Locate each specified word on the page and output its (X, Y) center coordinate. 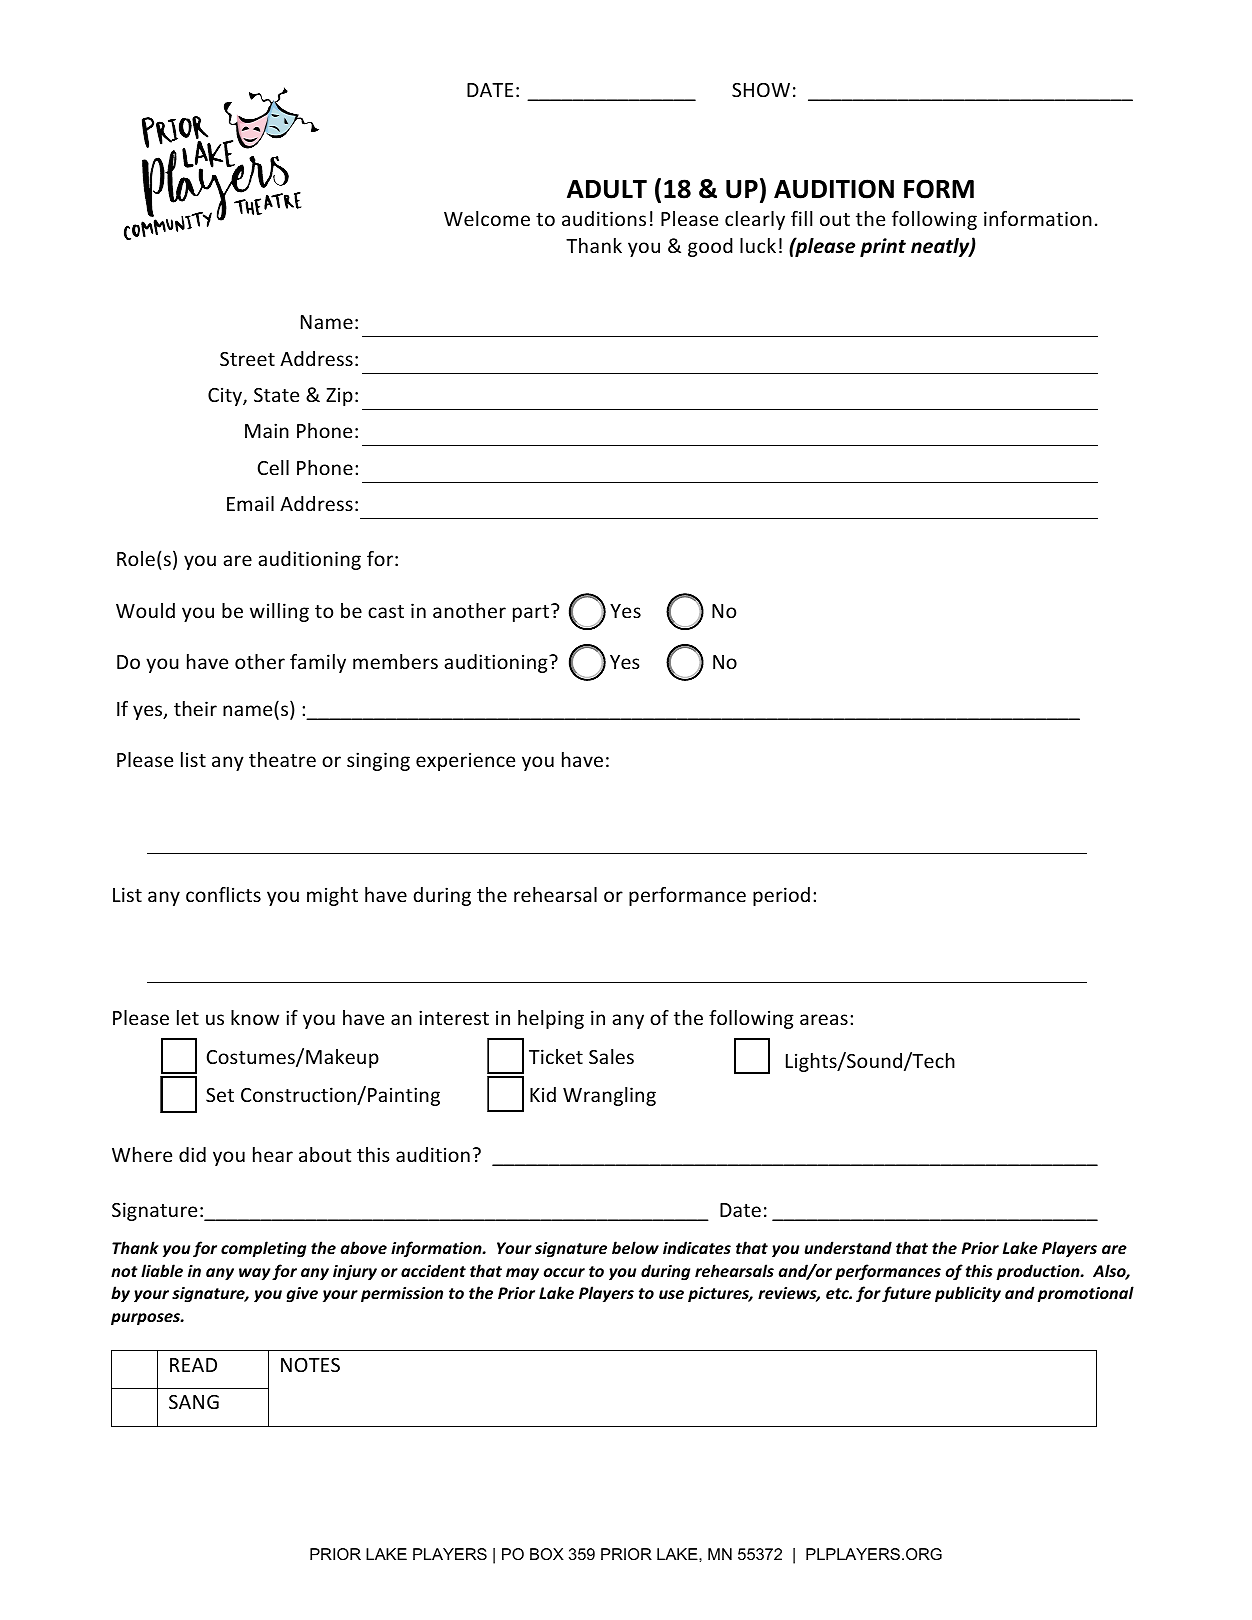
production (1039, 1272)
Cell (273, 467)
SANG (194, 1402)
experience (465, 761)
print (883, 247)
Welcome (487, 218)
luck (758, 245)
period (781, 896)
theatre (282, 759)
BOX (547, 1554)
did (192, 1154)
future (906, 1294)
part (531, 613)
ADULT (607, 189)
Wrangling (609, 1096)
